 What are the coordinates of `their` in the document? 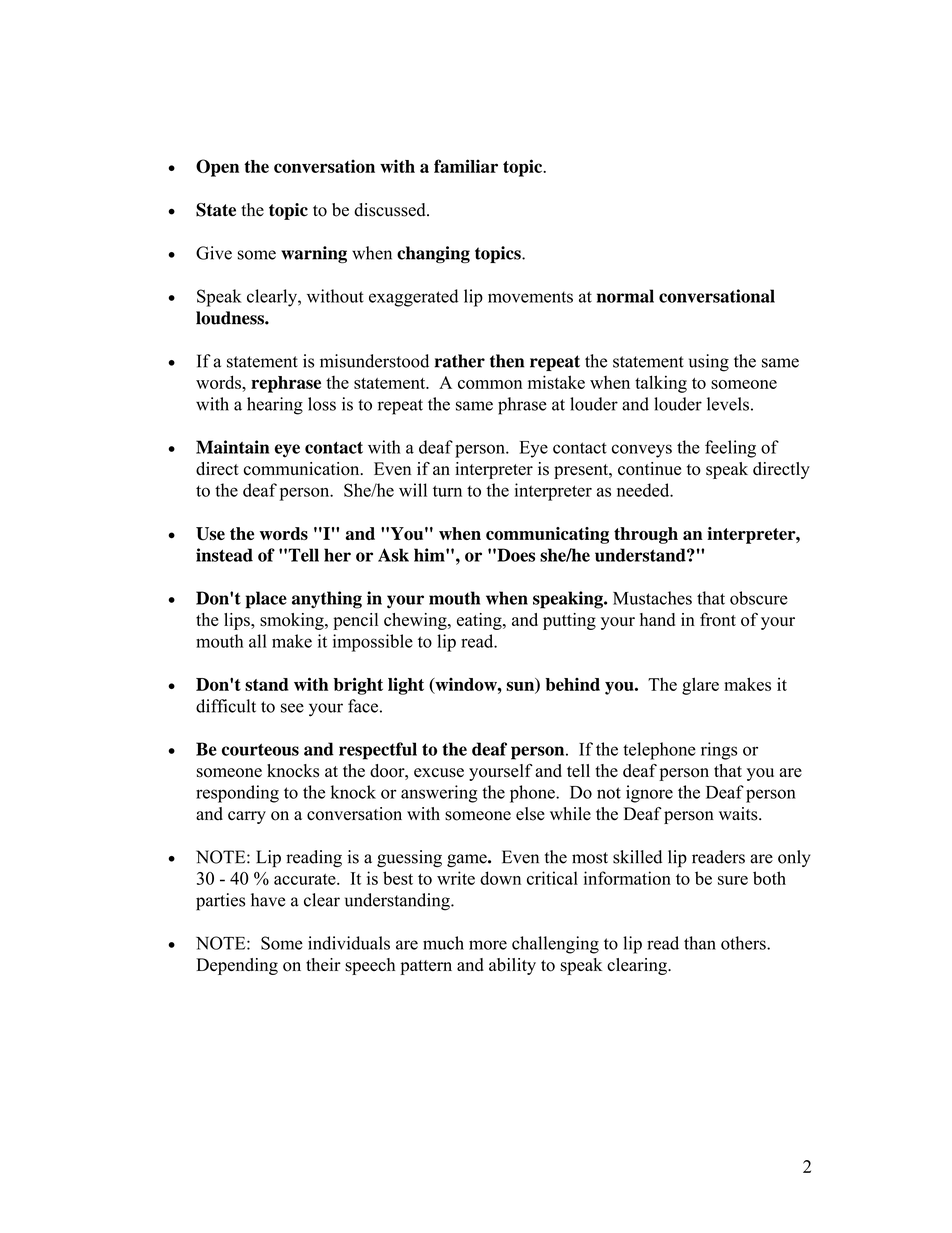 It's located at (323, 964).
